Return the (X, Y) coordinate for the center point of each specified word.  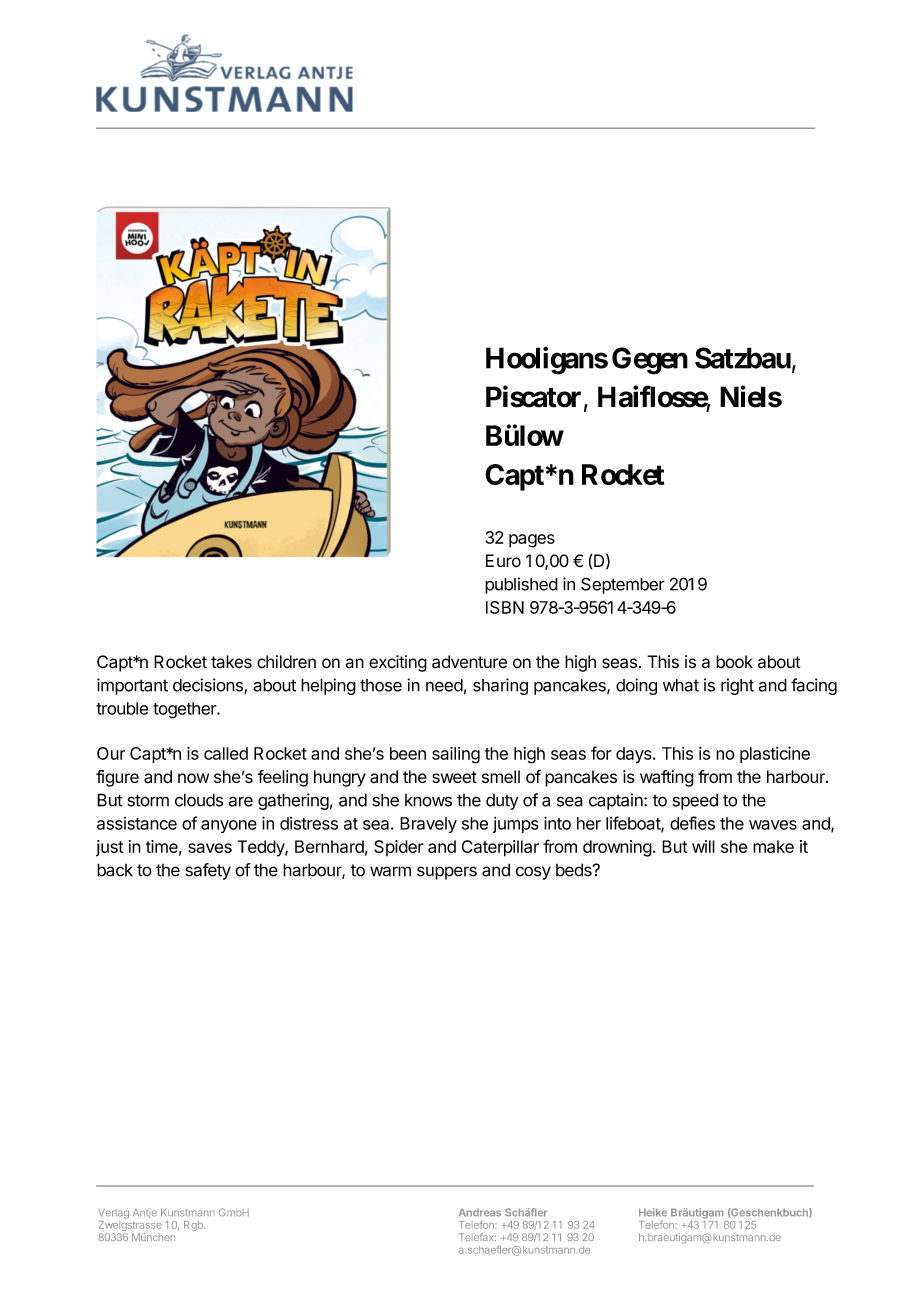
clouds (199, 800)
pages (532, 541)
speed (695, 801)
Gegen (650, 361)
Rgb (194, 1226)
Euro (503, 561)
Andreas (480, 1212)
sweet (454, 777)
